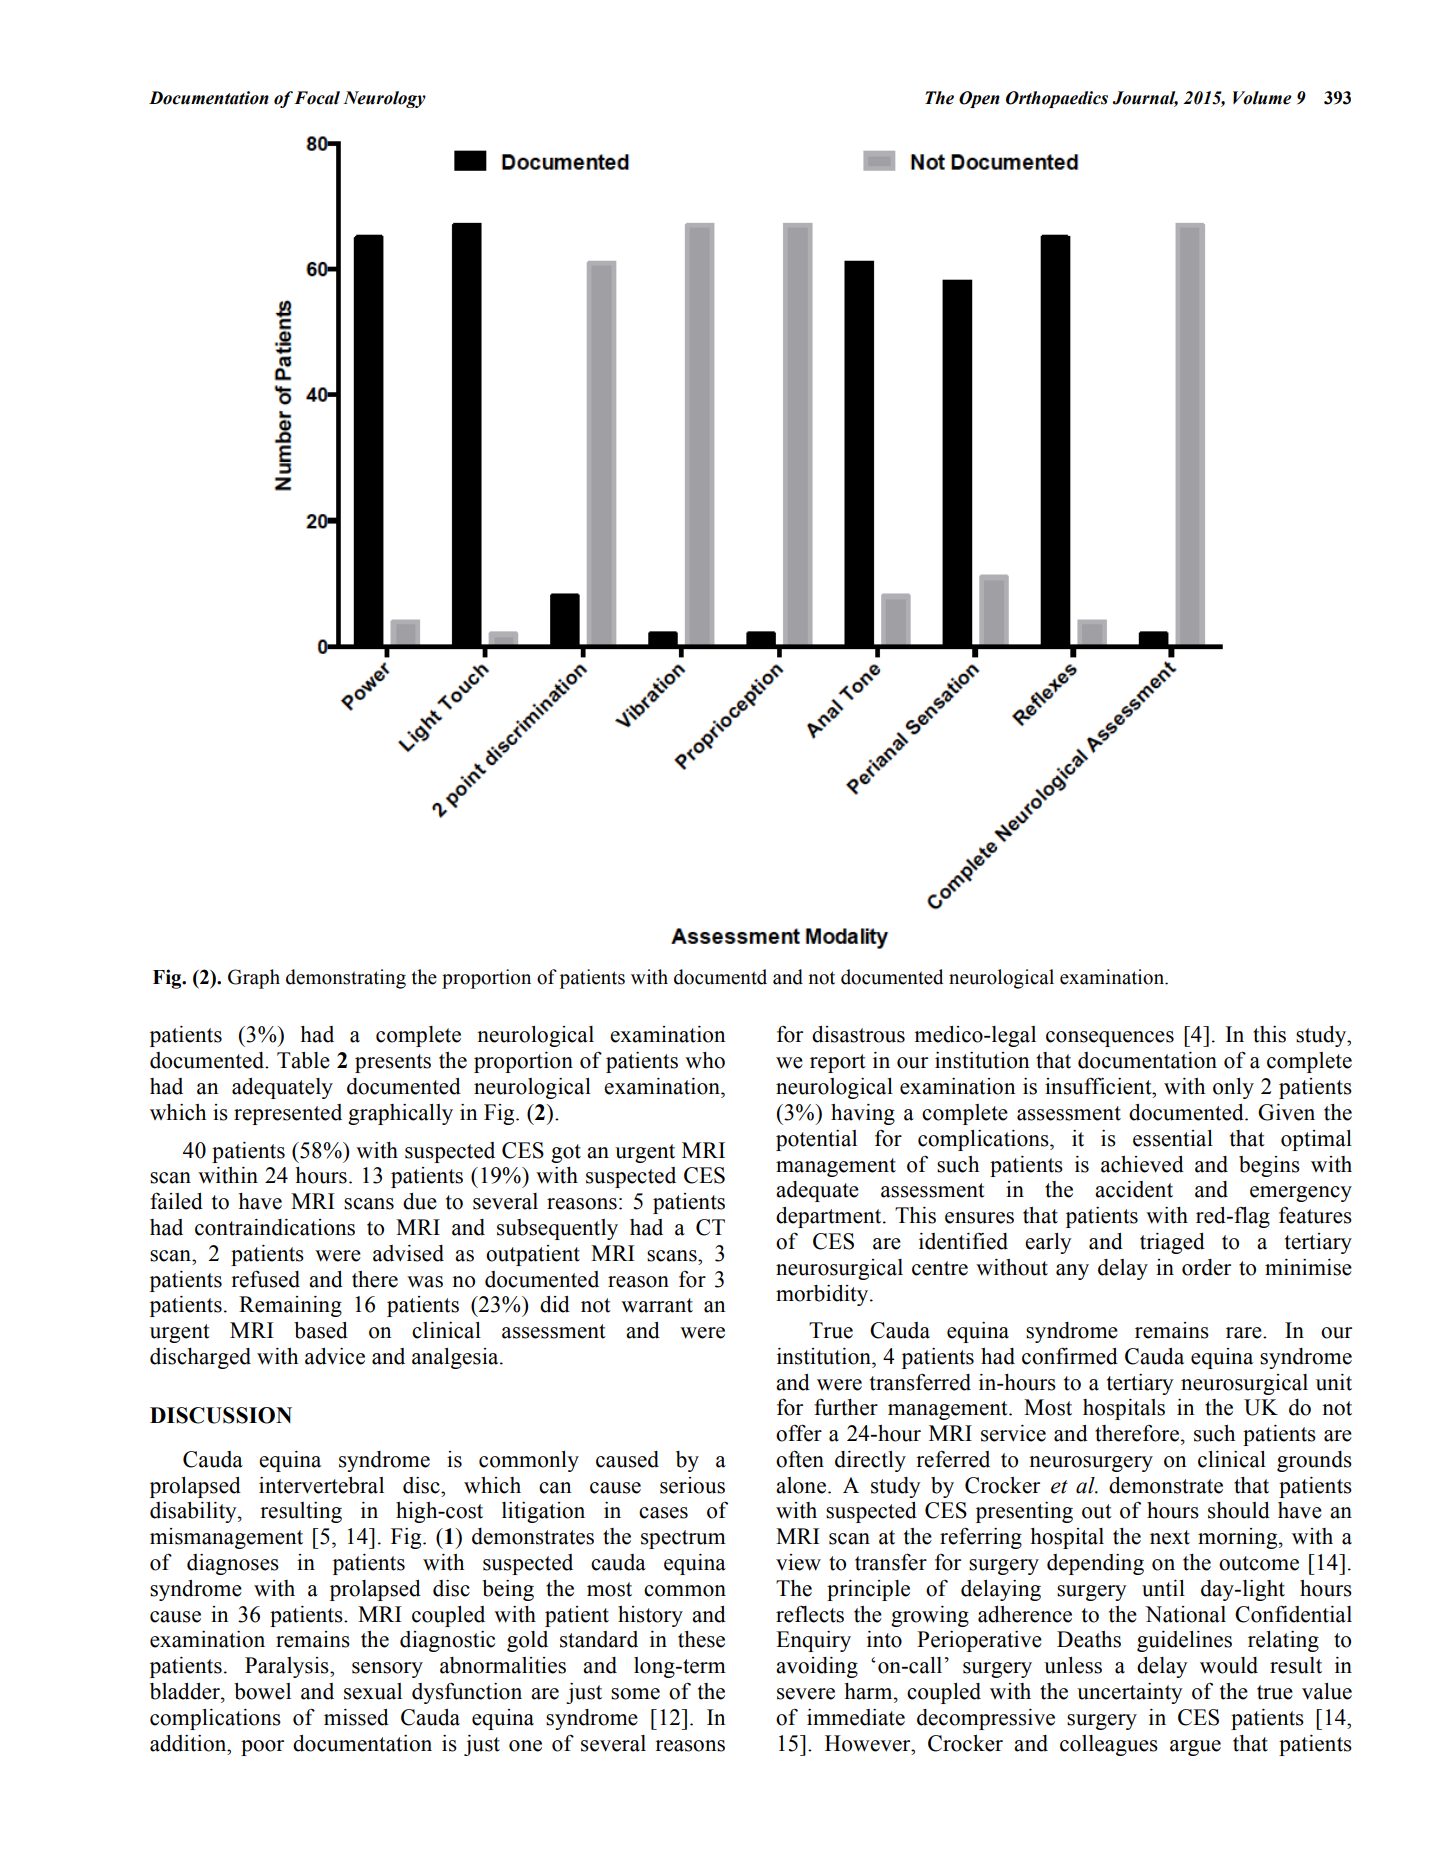 This screenshot has height=1858, width=1435. What do you see at coordinates (346, 979) in the screenshot?
I see `demonstrating` at bounding box center [346, 979].
